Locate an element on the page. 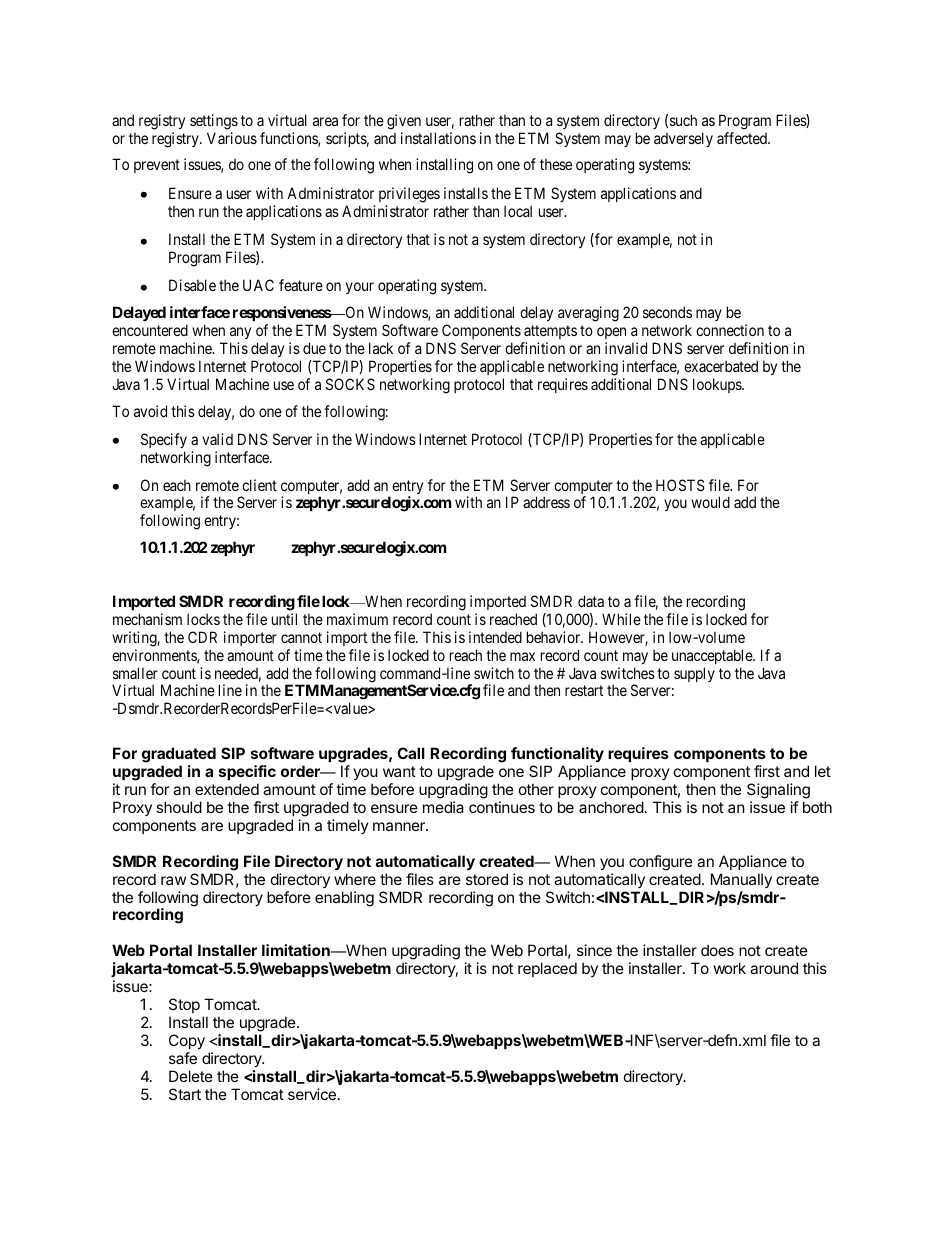  Specify is located at coordinates (164, 440).
